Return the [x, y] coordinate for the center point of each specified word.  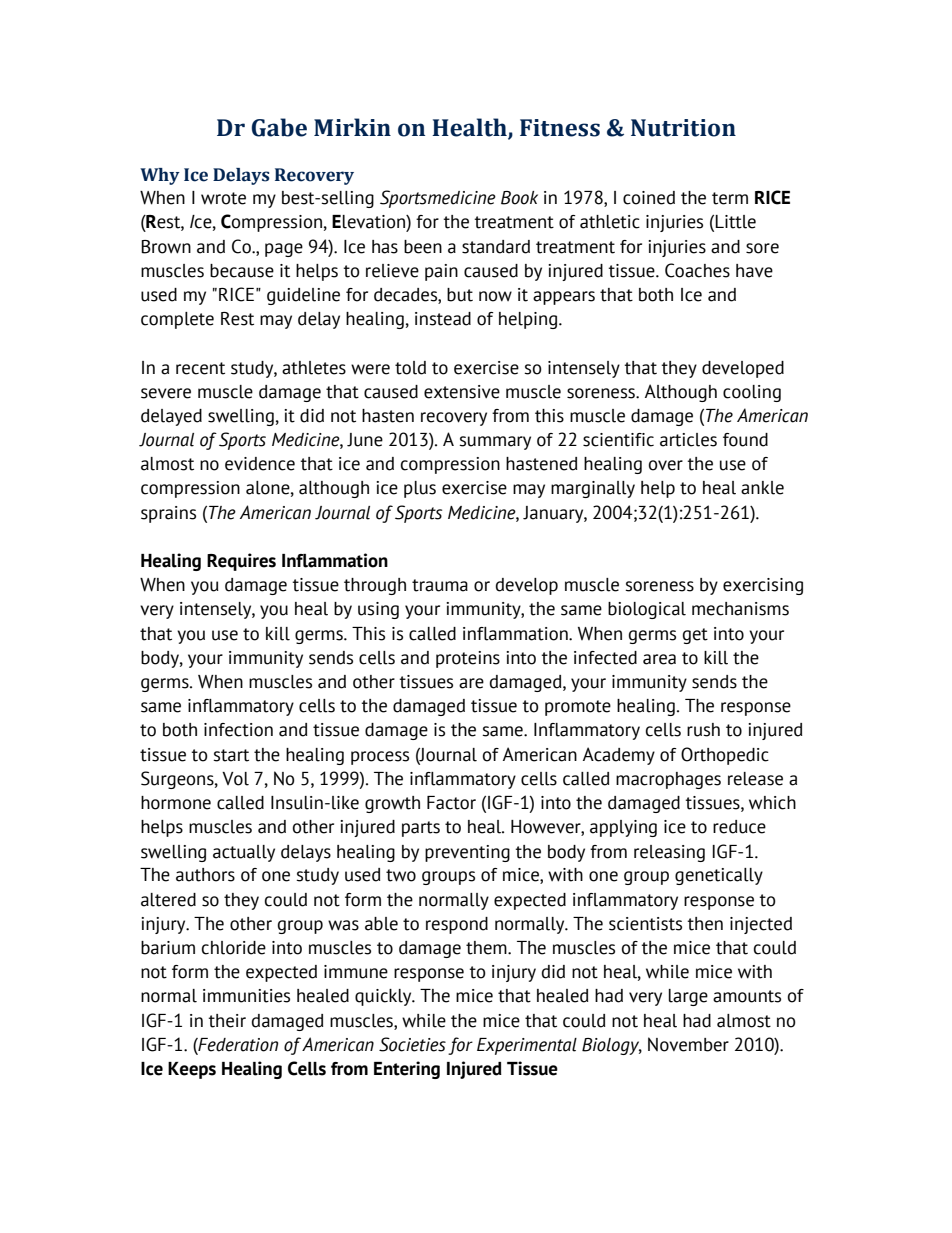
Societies [412, 1044]
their [227, 1021]
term [730, 198]
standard [496, 247]
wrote [223, 198]
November [688, 1044]
